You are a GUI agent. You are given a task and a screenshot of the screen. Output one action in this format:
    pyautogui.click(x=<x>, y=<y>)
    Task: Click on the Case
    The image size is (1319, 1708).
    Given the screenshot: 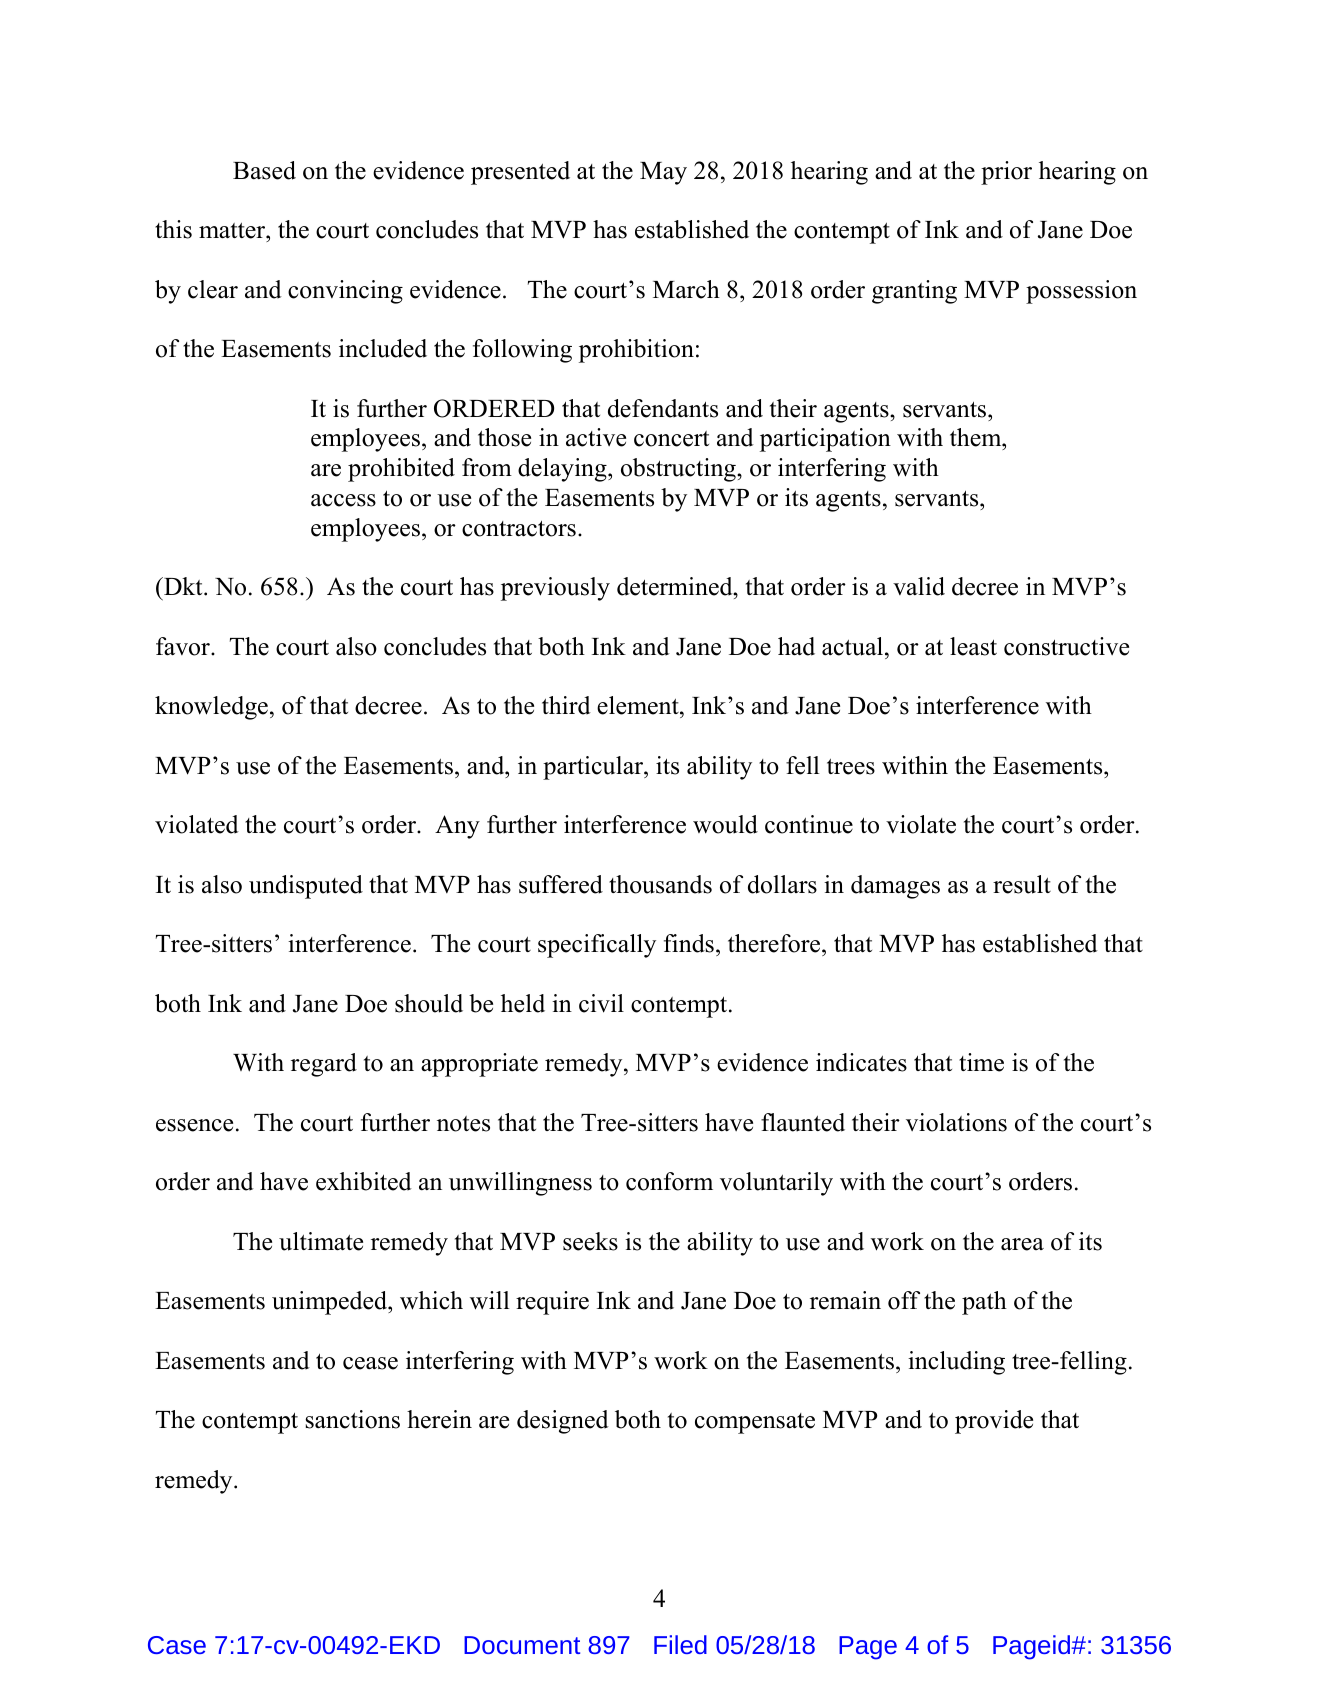 What is the action you would take?
    pyautogui.click(x=177, y=1645)
